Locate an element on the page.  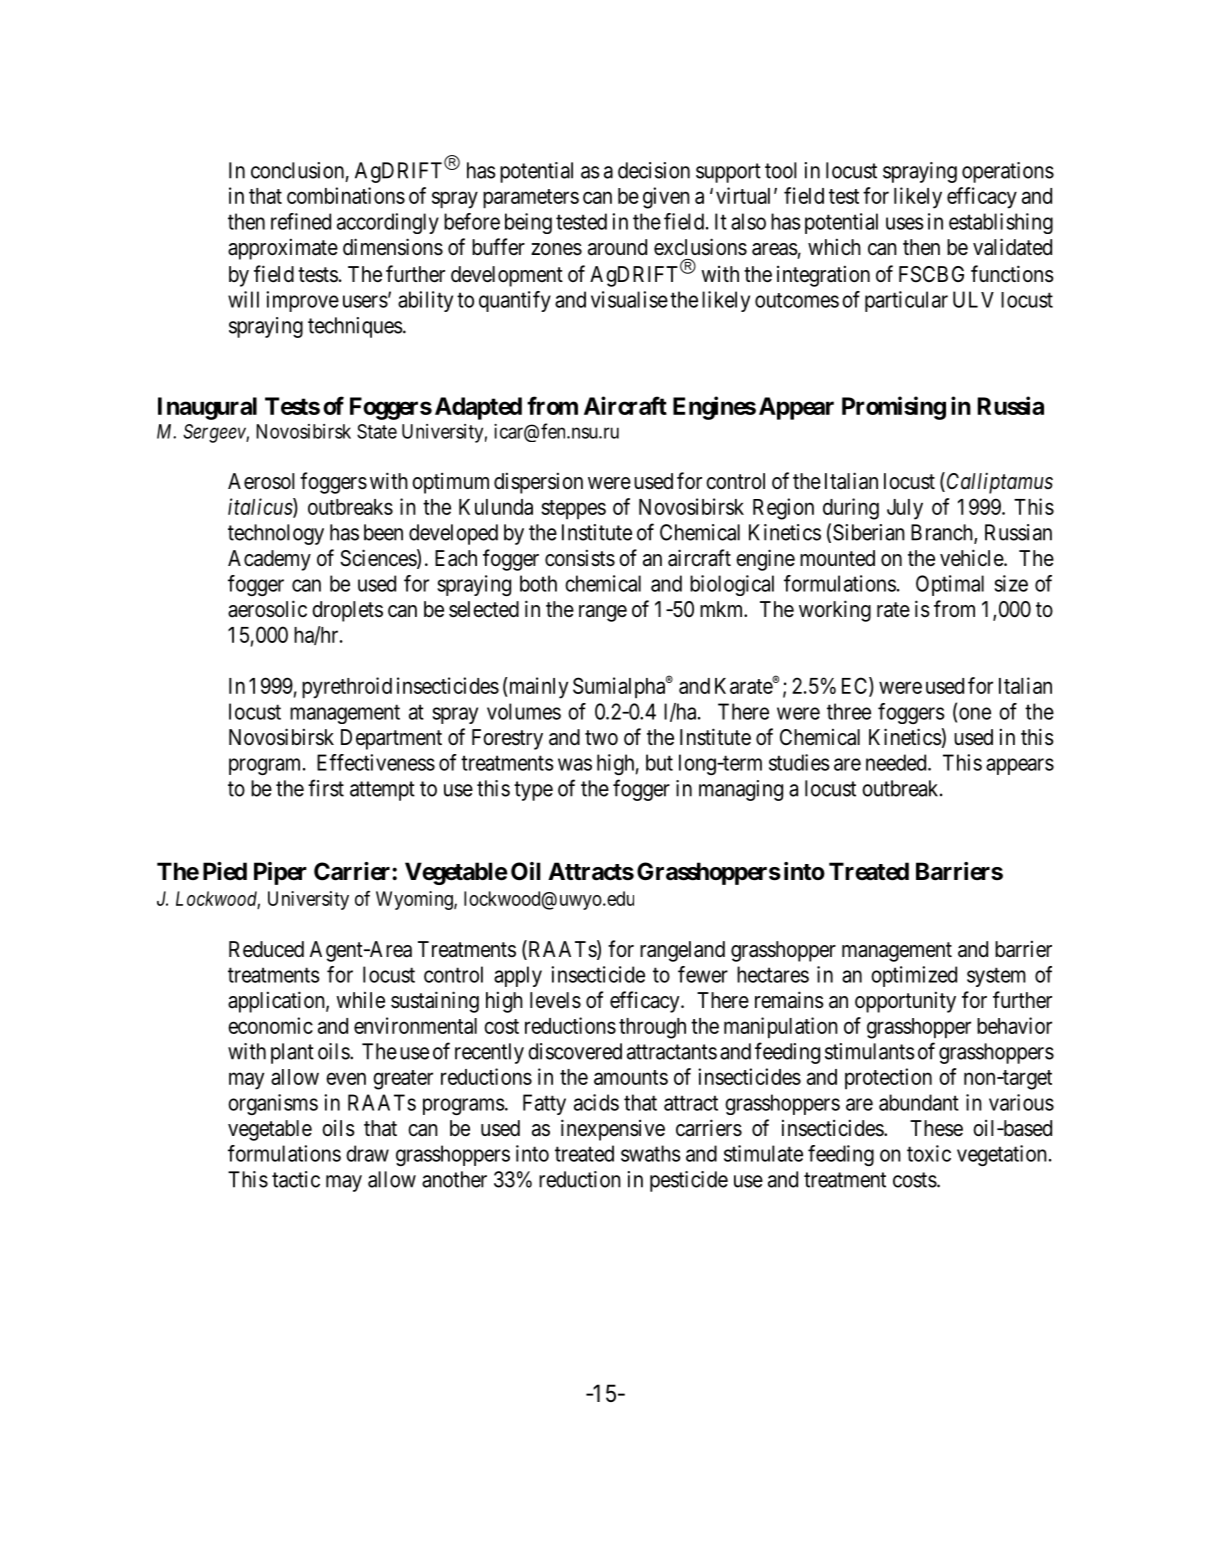
consists is located at coordinates (580, 558).
